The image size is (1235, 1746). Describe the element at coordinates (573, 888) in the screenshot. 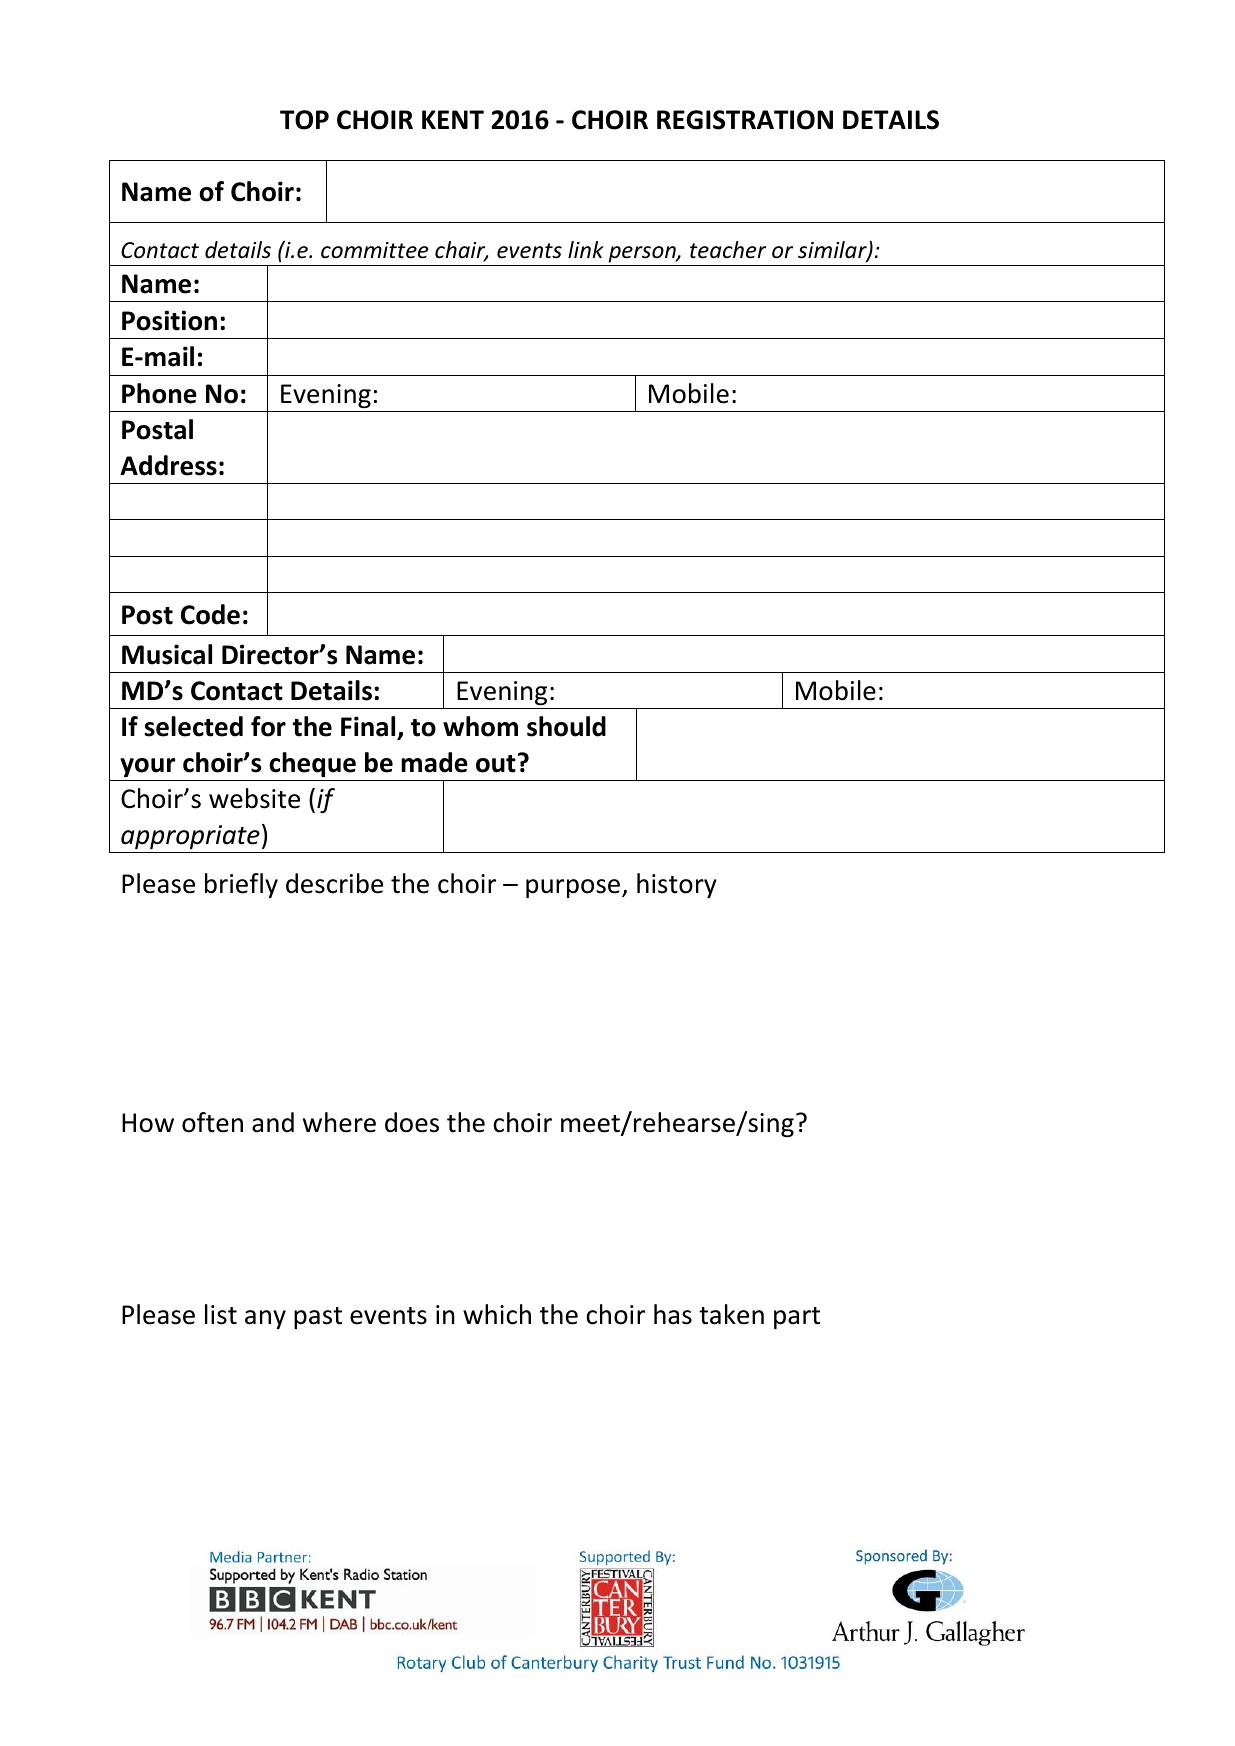

I see `purpose` at that location.
